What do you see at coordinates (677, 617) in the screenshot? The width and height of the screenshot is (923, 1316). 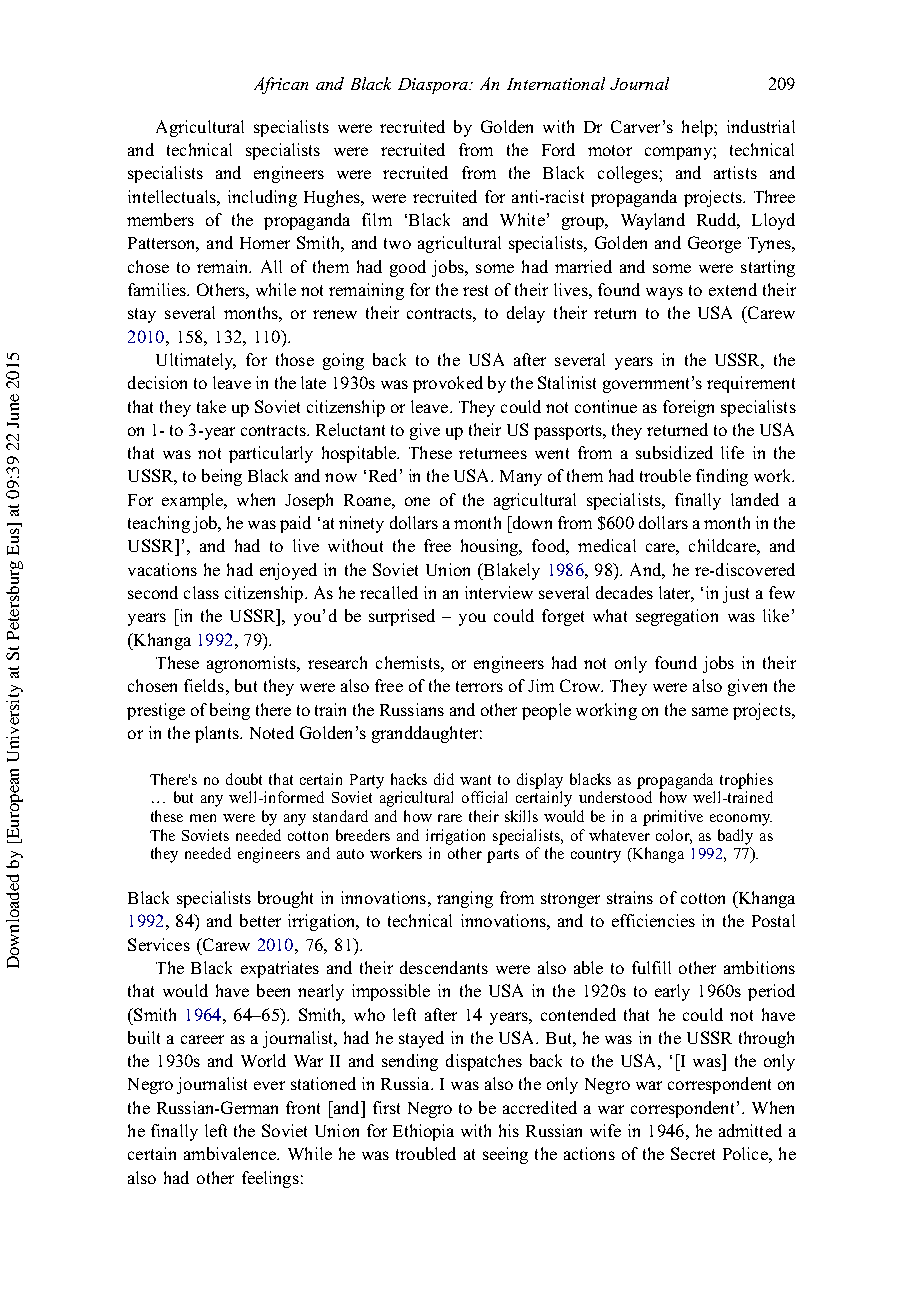 I see `segregation` at bounding box center [677, 617].
